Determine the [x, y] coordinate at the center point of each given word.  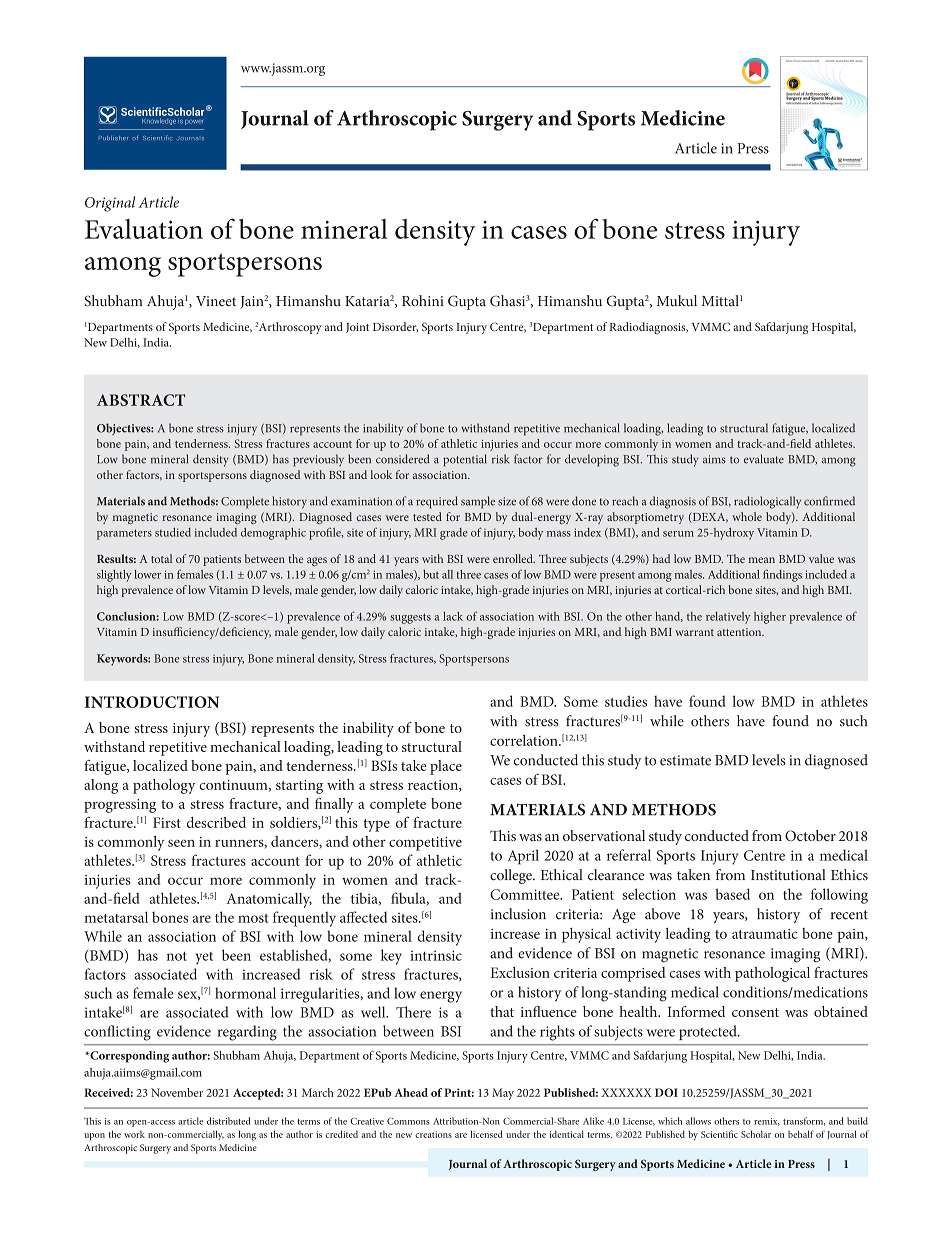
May [503, 1094]
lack [453, 616]
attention [740, 632]
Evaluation [144, 229]
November [177, 1092]
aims [714, 459]
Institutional [788, 875]
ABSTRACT [141, 400]
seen [181, 843]
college [512, 876]
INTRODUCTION [152, 702]
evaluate [764, 459]
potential [465, 460]
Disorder [395, 327]
